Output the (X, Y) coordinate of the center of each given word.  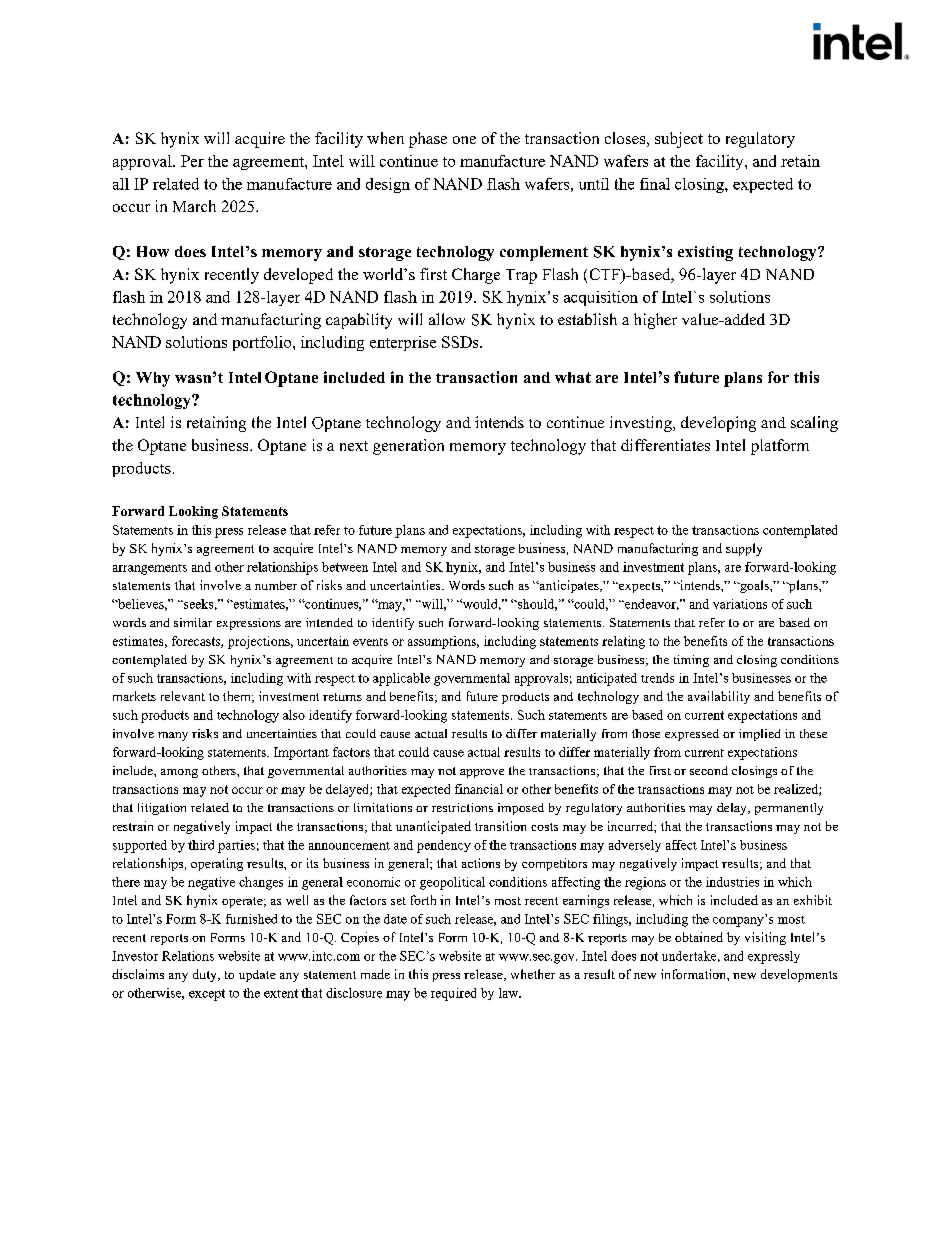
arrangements (150, 569)
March (194, 206)
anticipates (569, 586)
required (453, 994)
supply (744, 549)
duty (206, 975)
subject (679, 140)
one (464, 140)
